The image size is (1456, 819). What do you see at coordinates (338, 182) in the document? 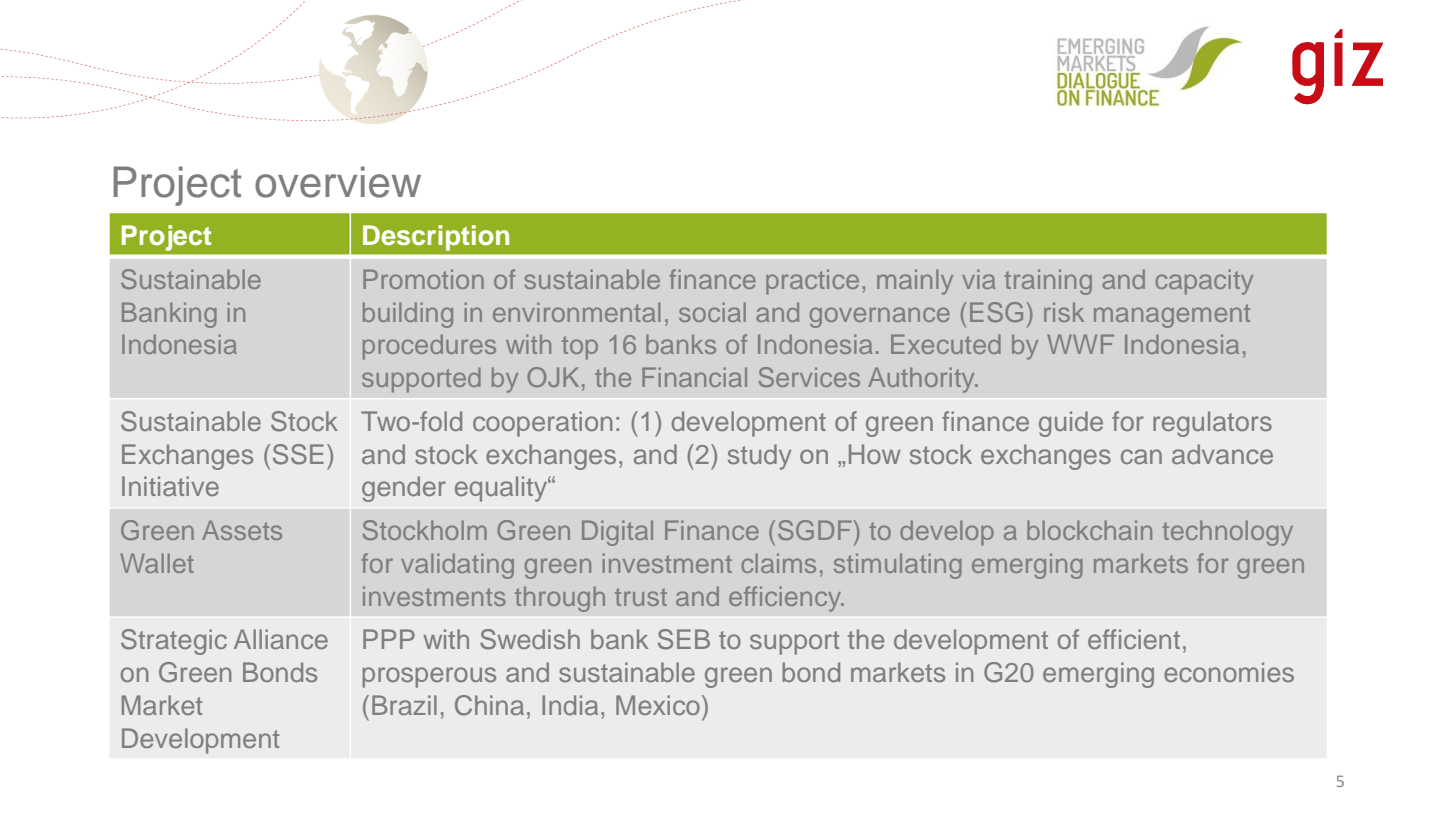
I see `overview` at bounding box center [338, 182].
